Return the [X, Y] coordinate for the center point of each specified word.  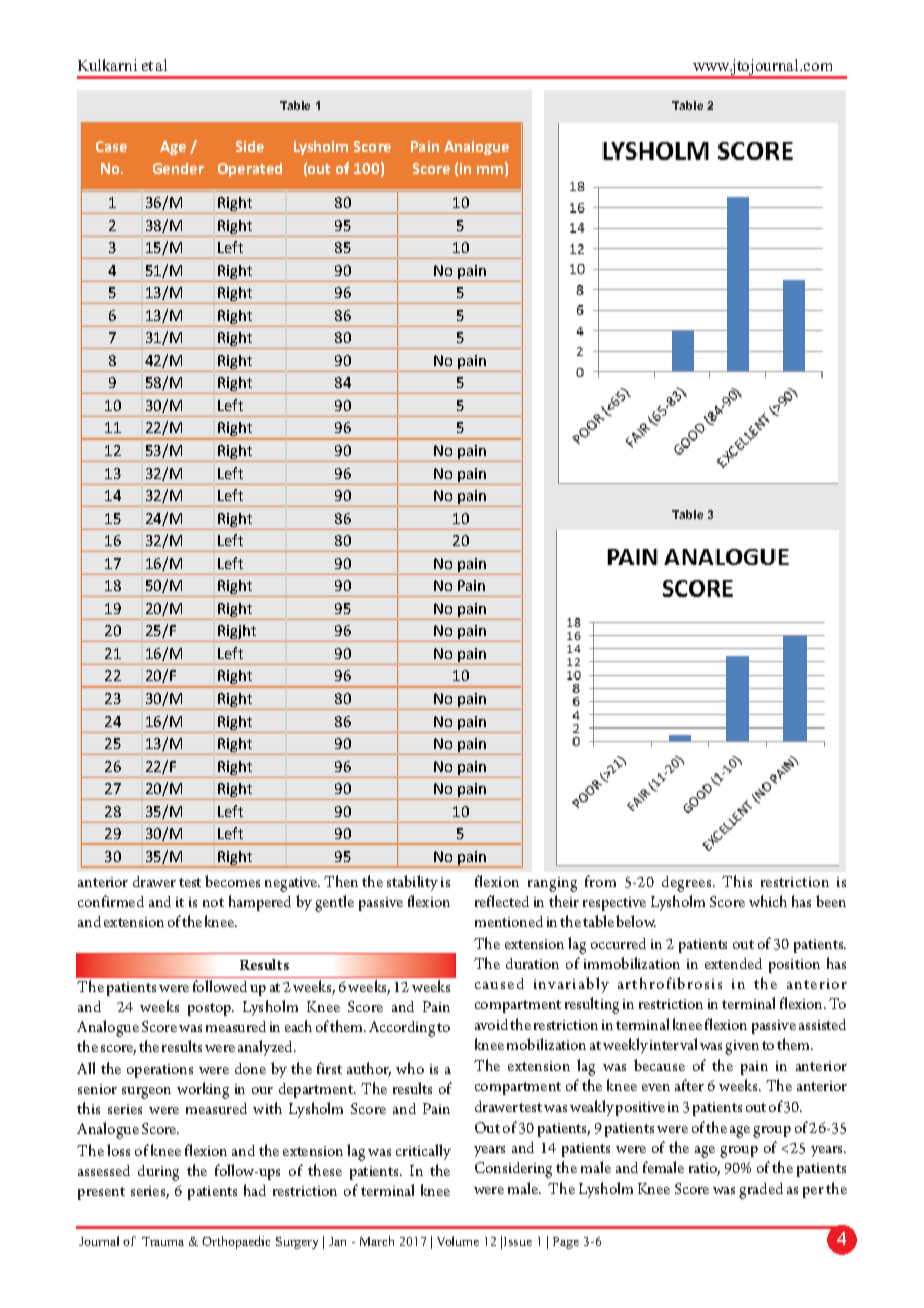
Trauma [163, 1241]
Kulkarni [107, 65]
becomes [232, 881]
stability [412, 883]
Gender [178, 168]
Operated [250, 170]
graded [761, 1191]
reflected [502, 901]
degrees [686, 884]
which [768, 901]
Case [111, 146]
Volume [458, 1241]
